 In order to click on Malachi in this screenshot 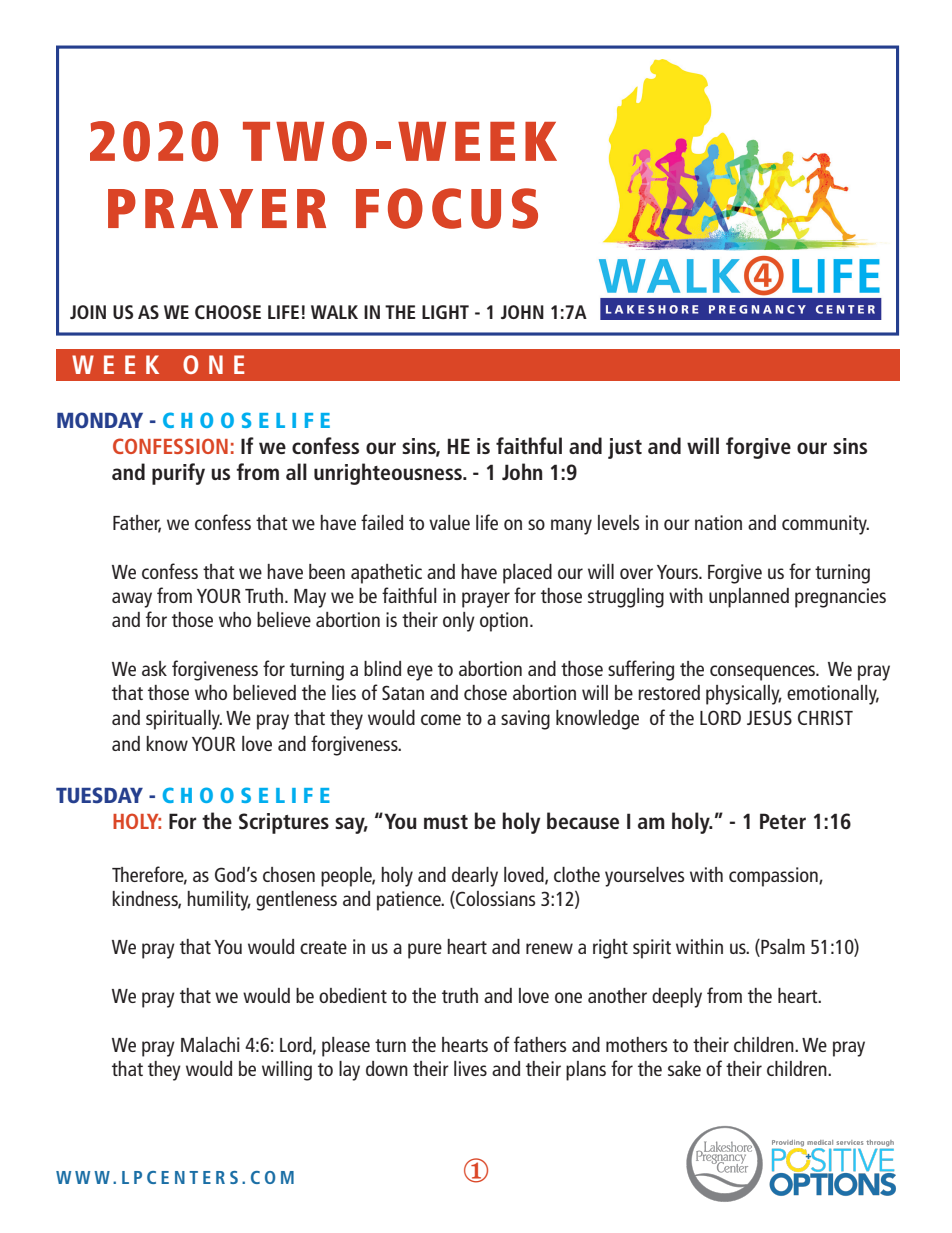, I will do `click(210, 1044)`.
